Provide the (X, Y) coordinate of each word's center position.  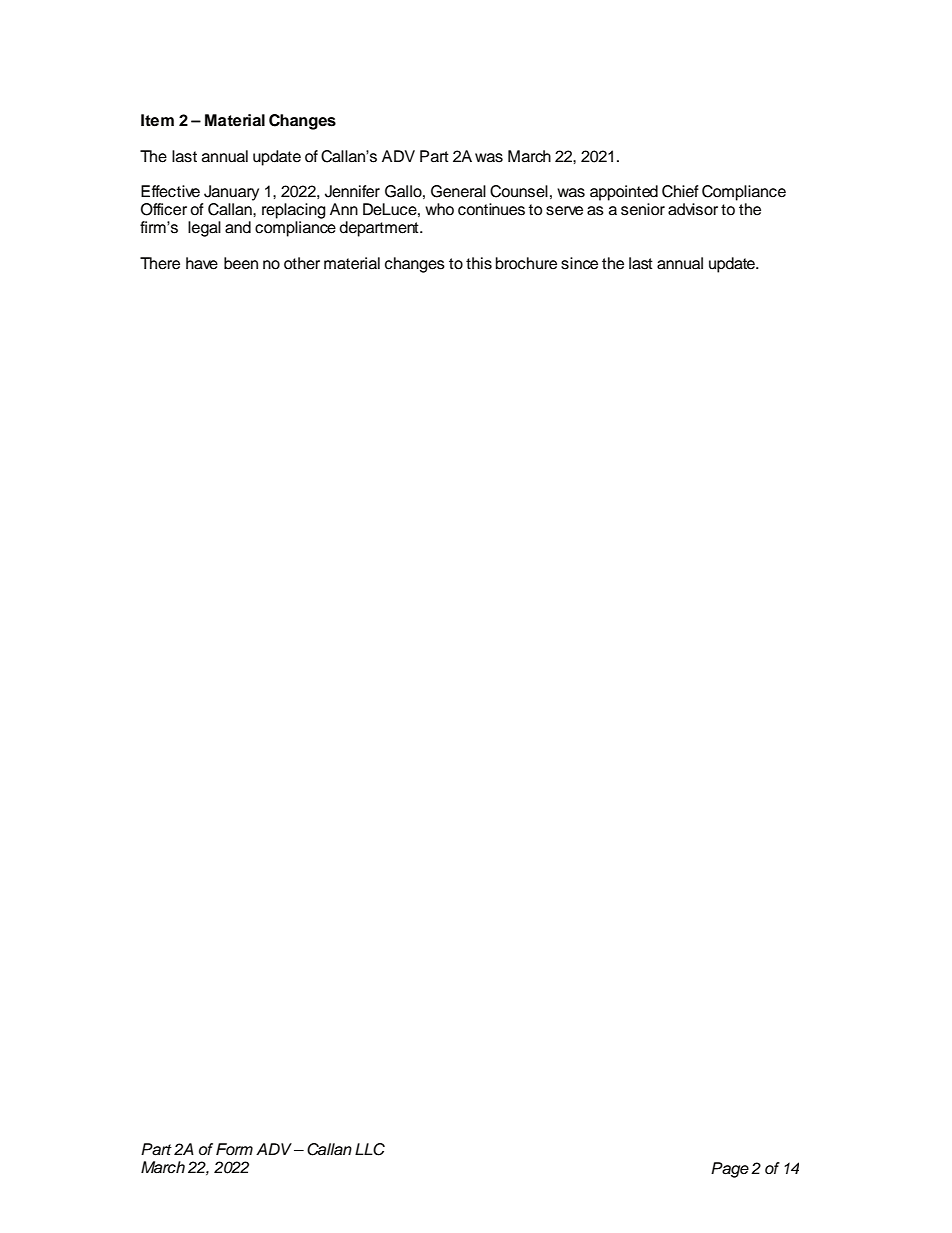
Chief (680, 191)
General (458, 191)
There (160, 263)
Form (234, 1149)
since (579, 263)
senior (643, 209)
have (202, 263)
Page (730, 1170)
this (479, 263)
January (231, 193)
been (241, 263)
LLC (370, 1149)
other (302, 263)
